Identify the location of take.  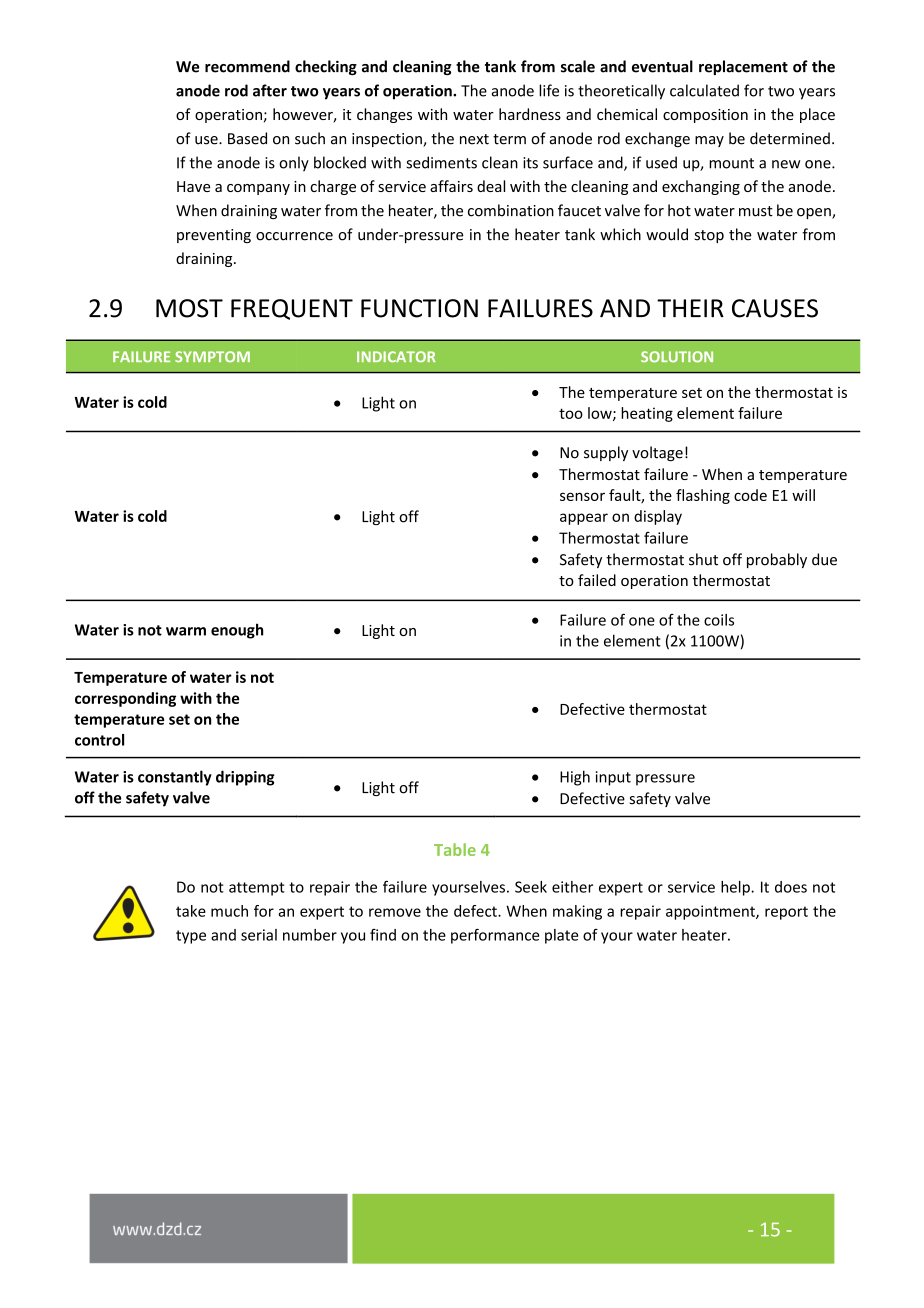
(191, 911).
